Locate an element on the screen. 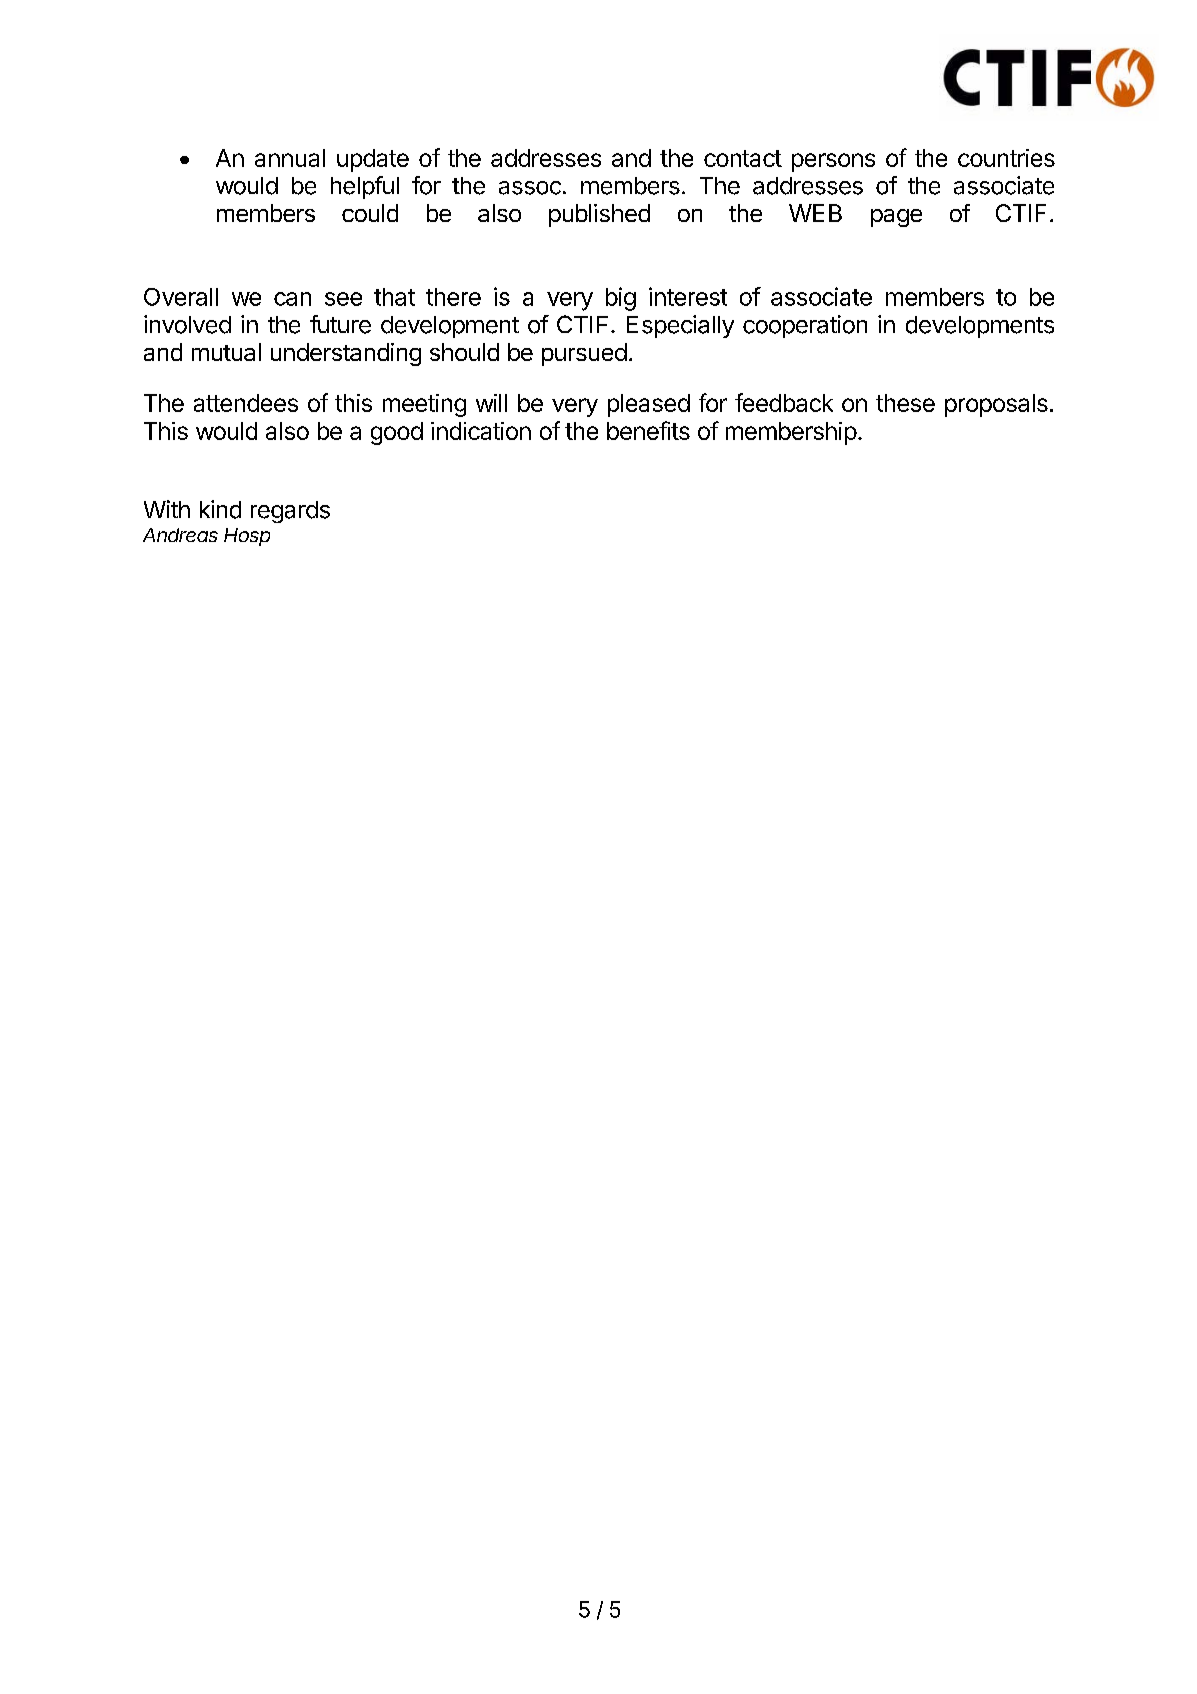 This screenshot has height=1694, width=1197. persons is located at coordinates (833, 162).
